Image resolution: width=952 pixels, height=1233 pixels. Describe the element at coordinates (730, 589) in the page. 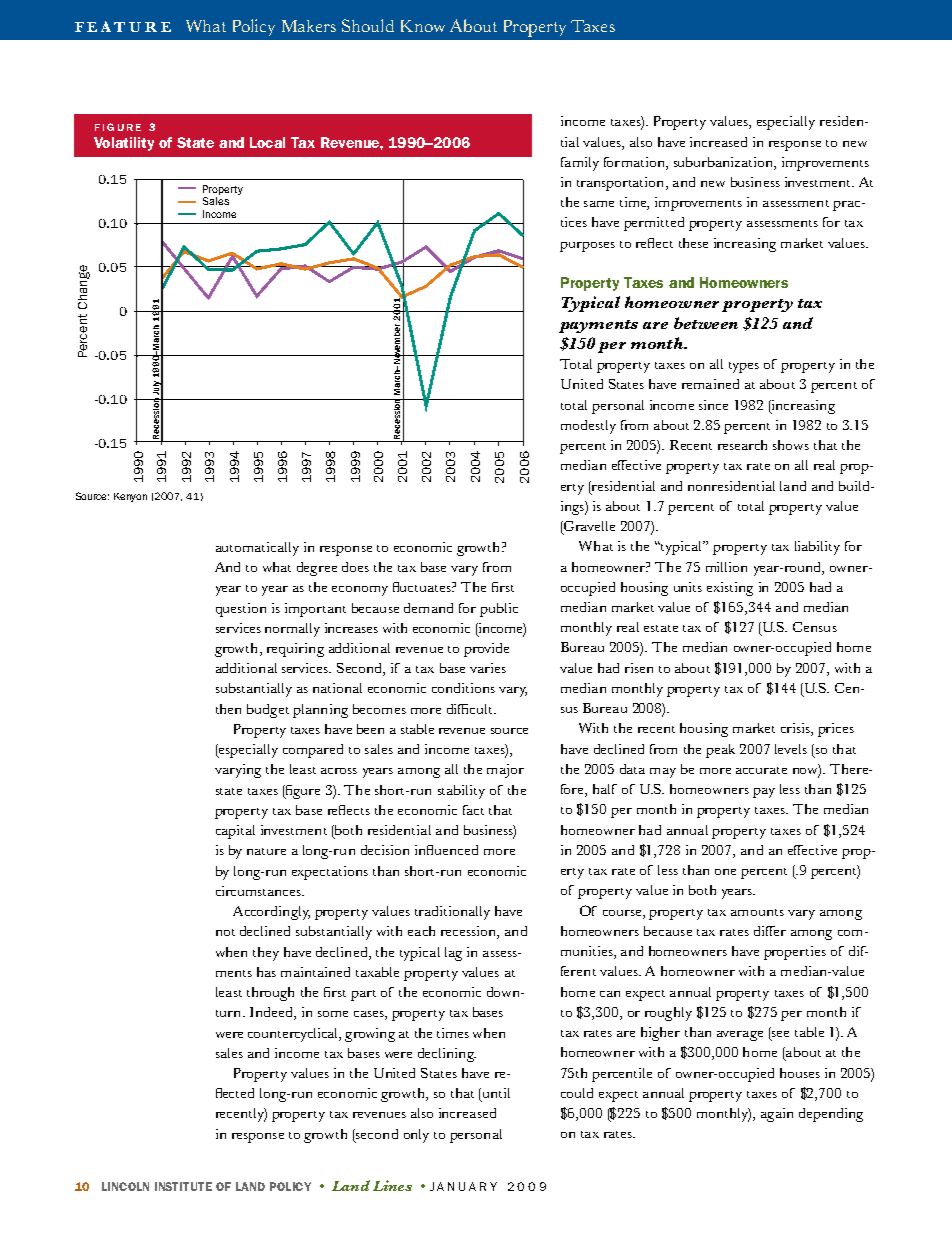

I see `existing` at that location.
